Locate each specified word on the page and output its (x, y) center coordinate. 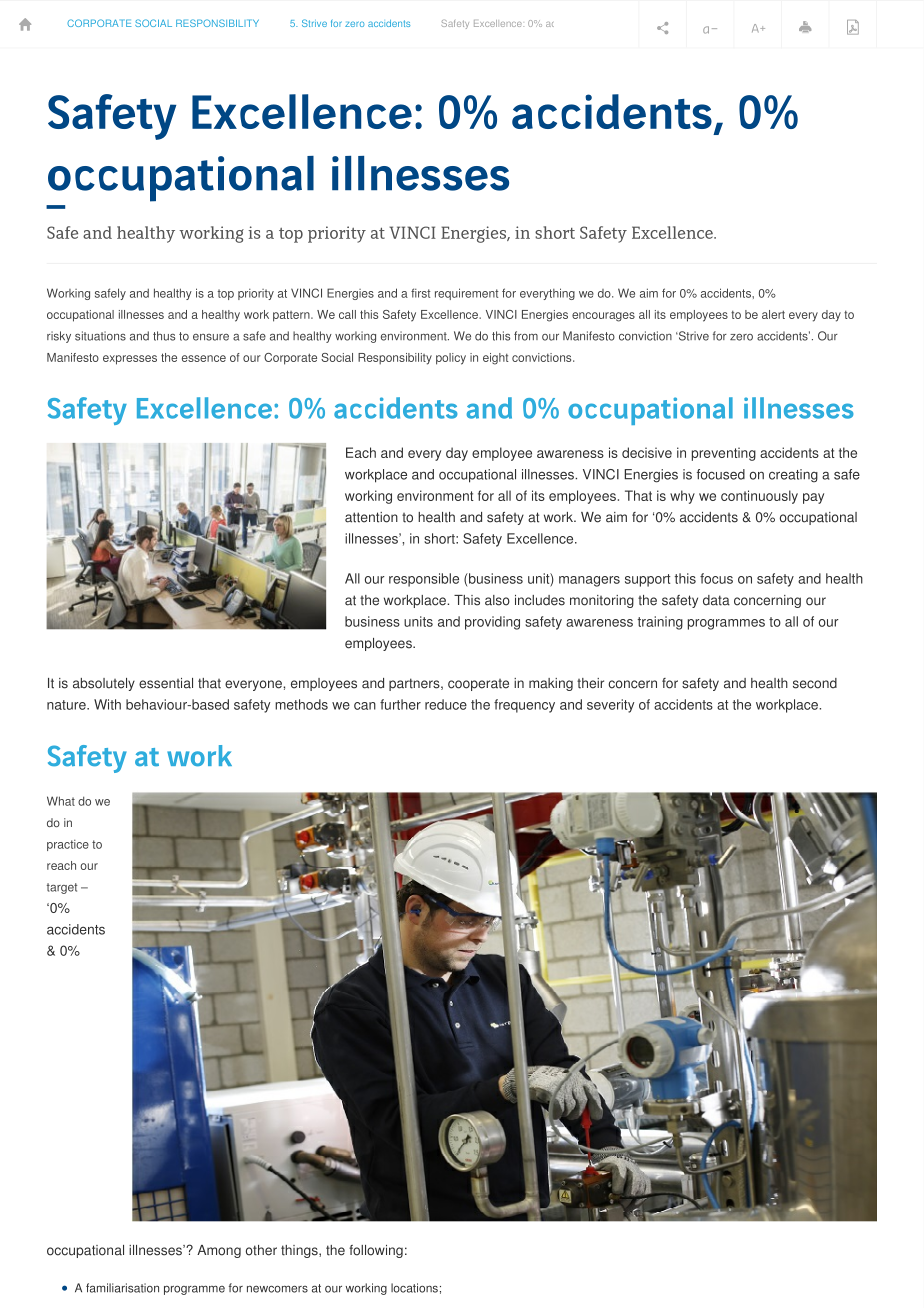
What (61, 801)
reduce (446, 704)
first (421, 293)
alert (773, 314)
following (376, 1251)
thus (164, 336)
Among (219, 1251)
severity (610, 706)
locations (414, 1288)
